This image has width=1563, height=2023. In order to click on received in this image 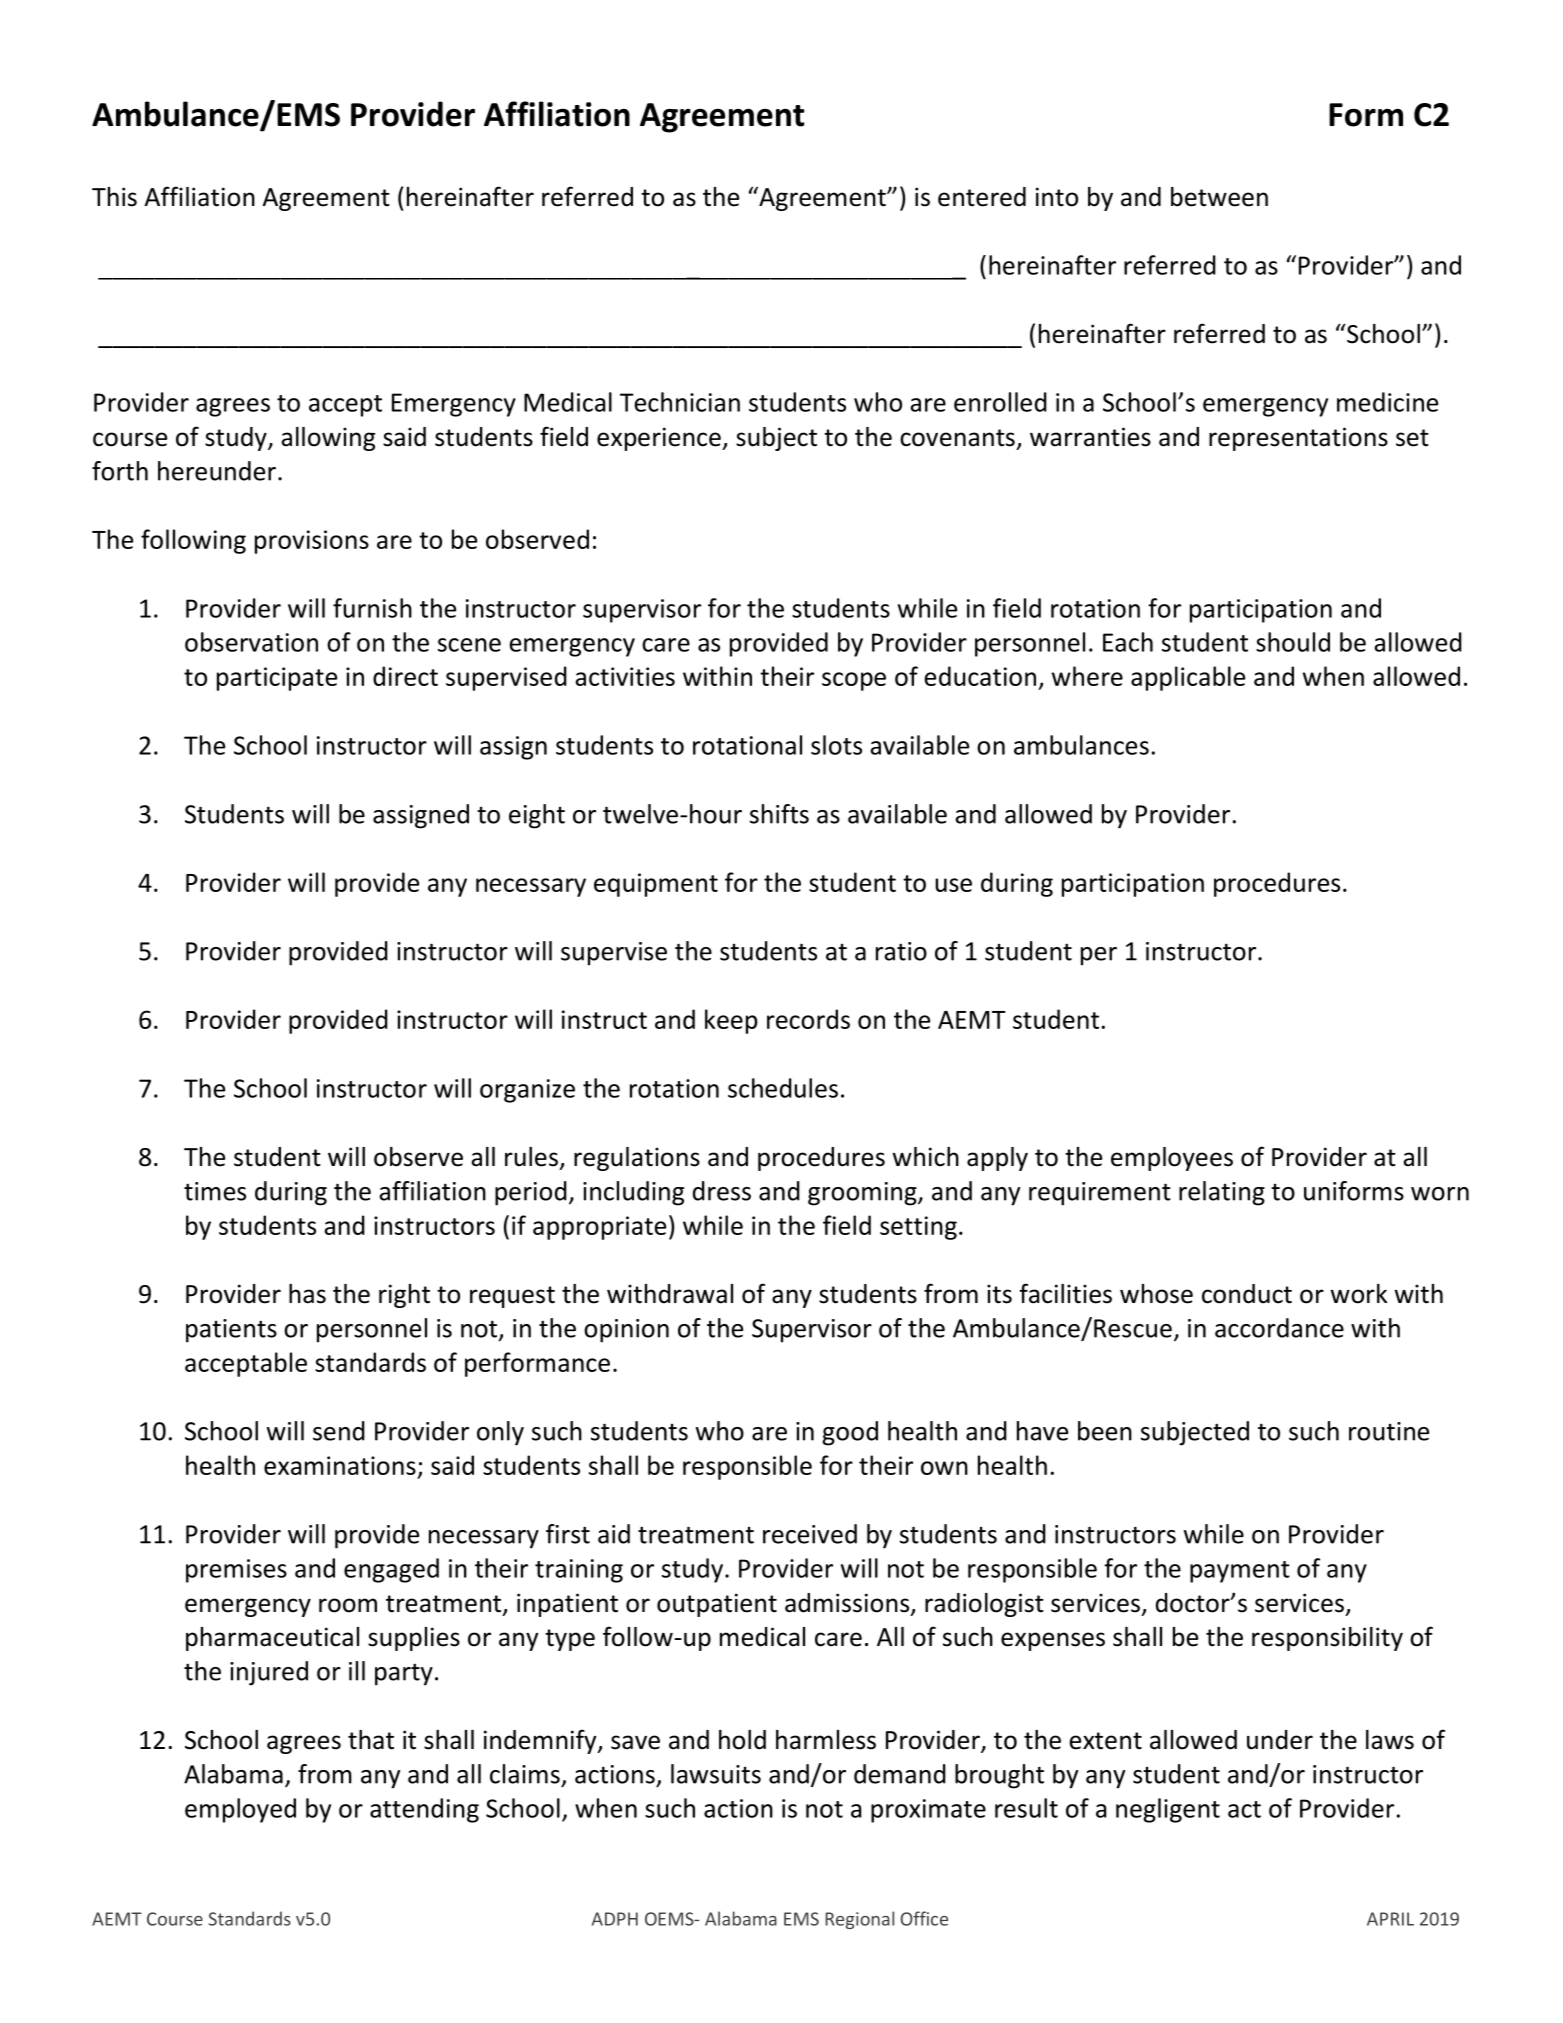, I will do `click(810, 1534)`.
